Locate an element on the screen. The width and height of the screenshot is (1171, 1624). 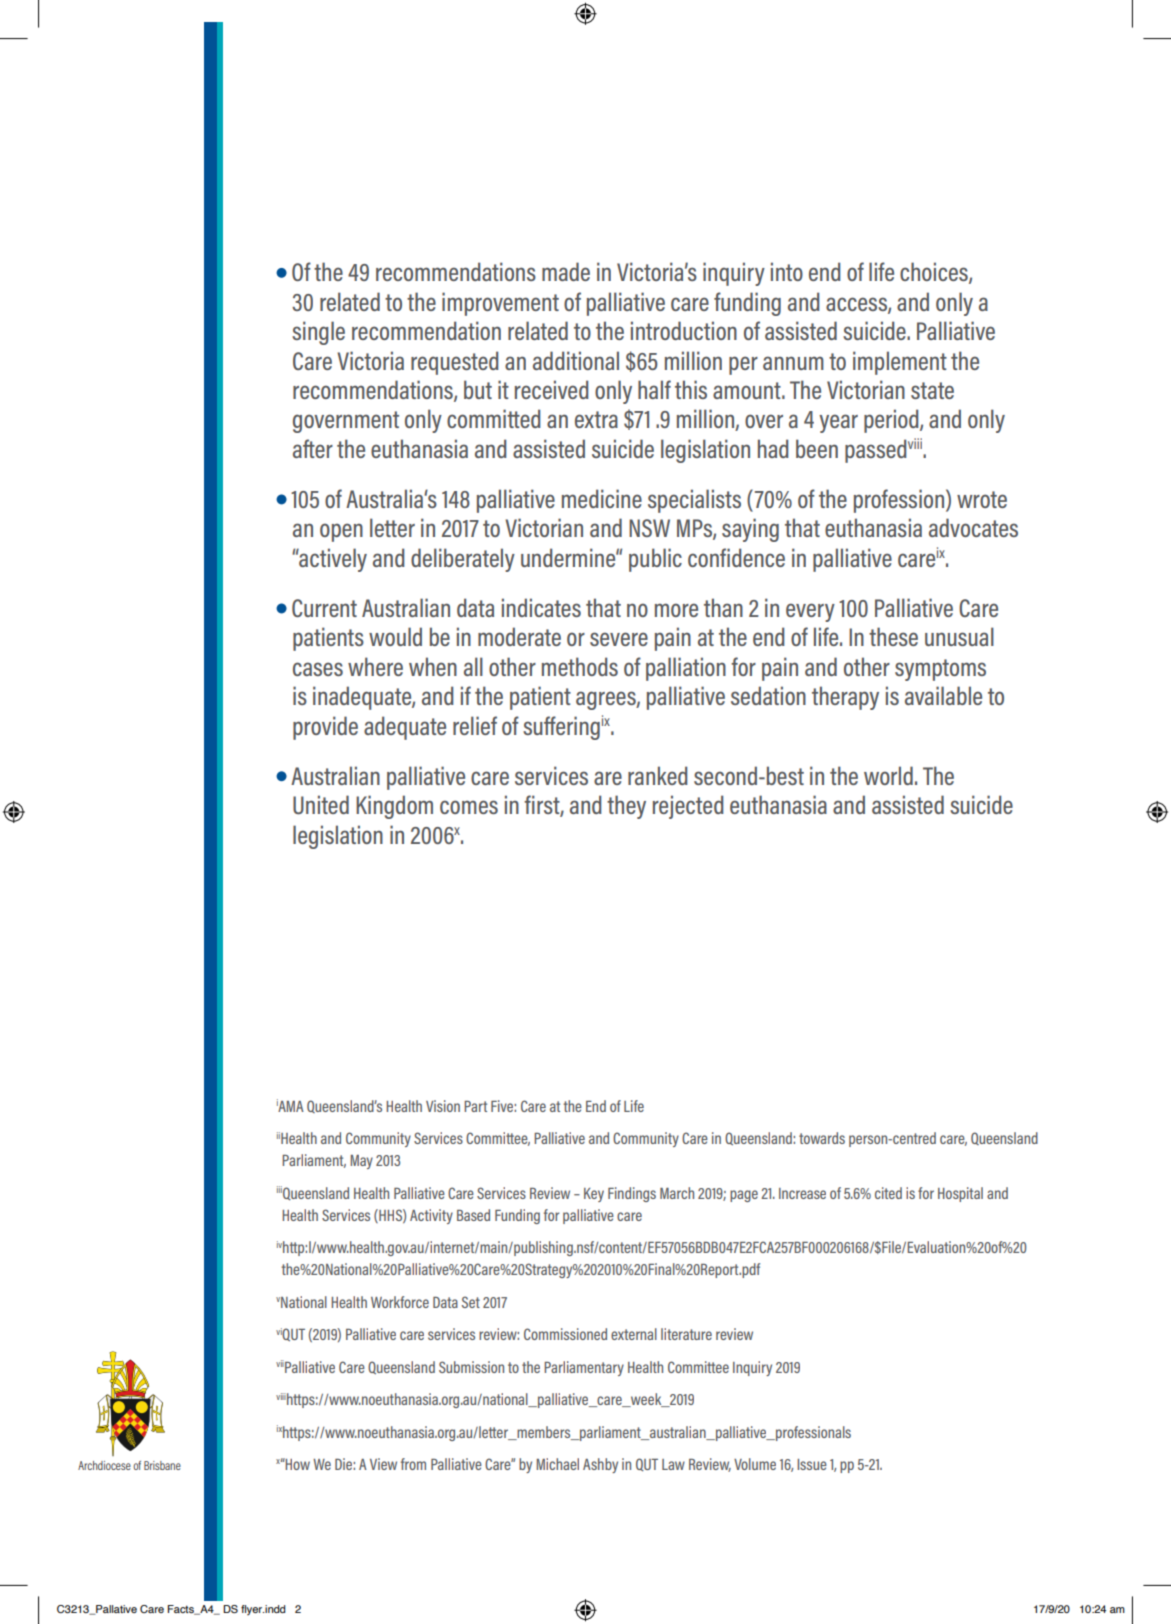
single is located at coordinates (318, 333).
